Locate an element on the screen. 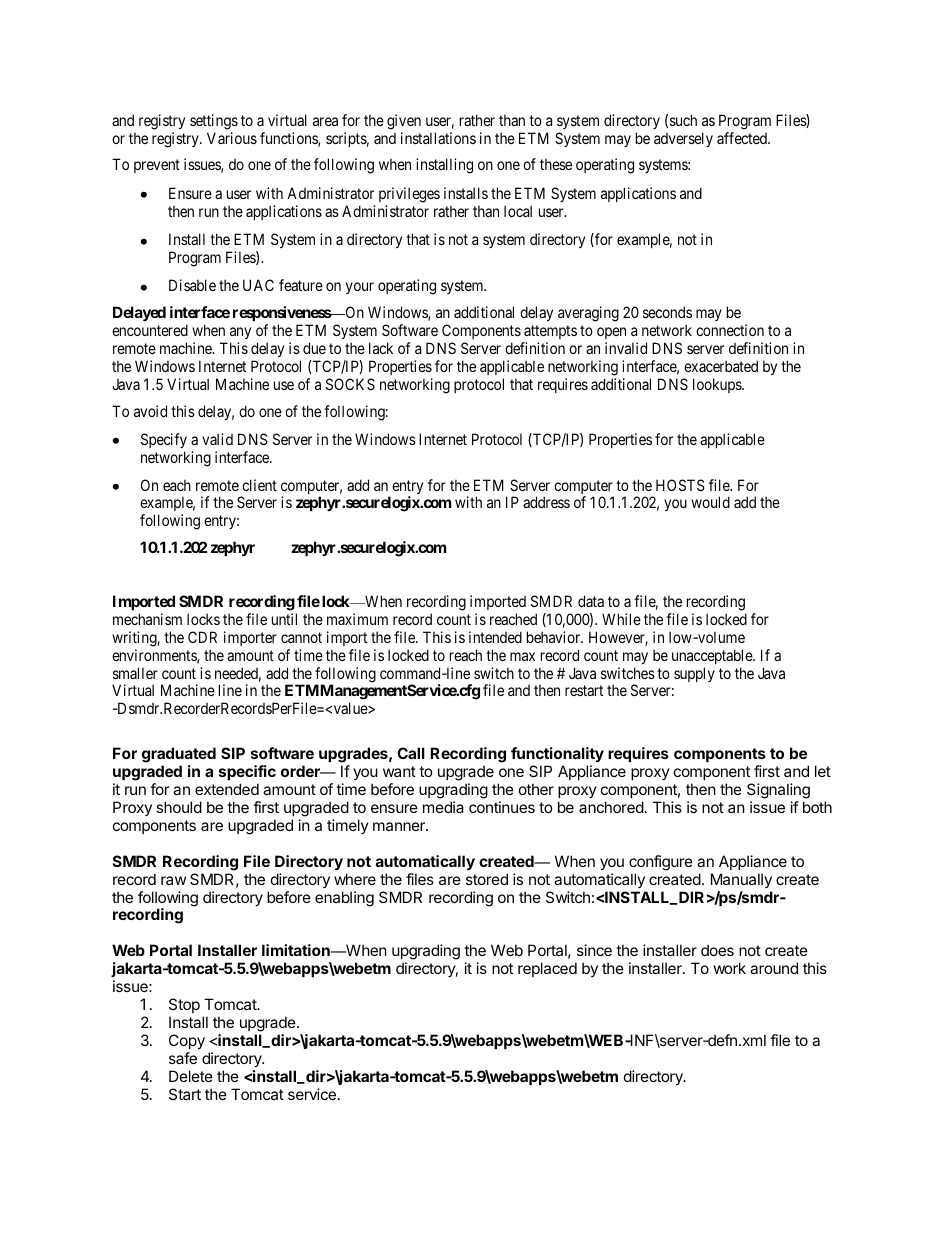  graduated is located at coordinates (179, 756).
